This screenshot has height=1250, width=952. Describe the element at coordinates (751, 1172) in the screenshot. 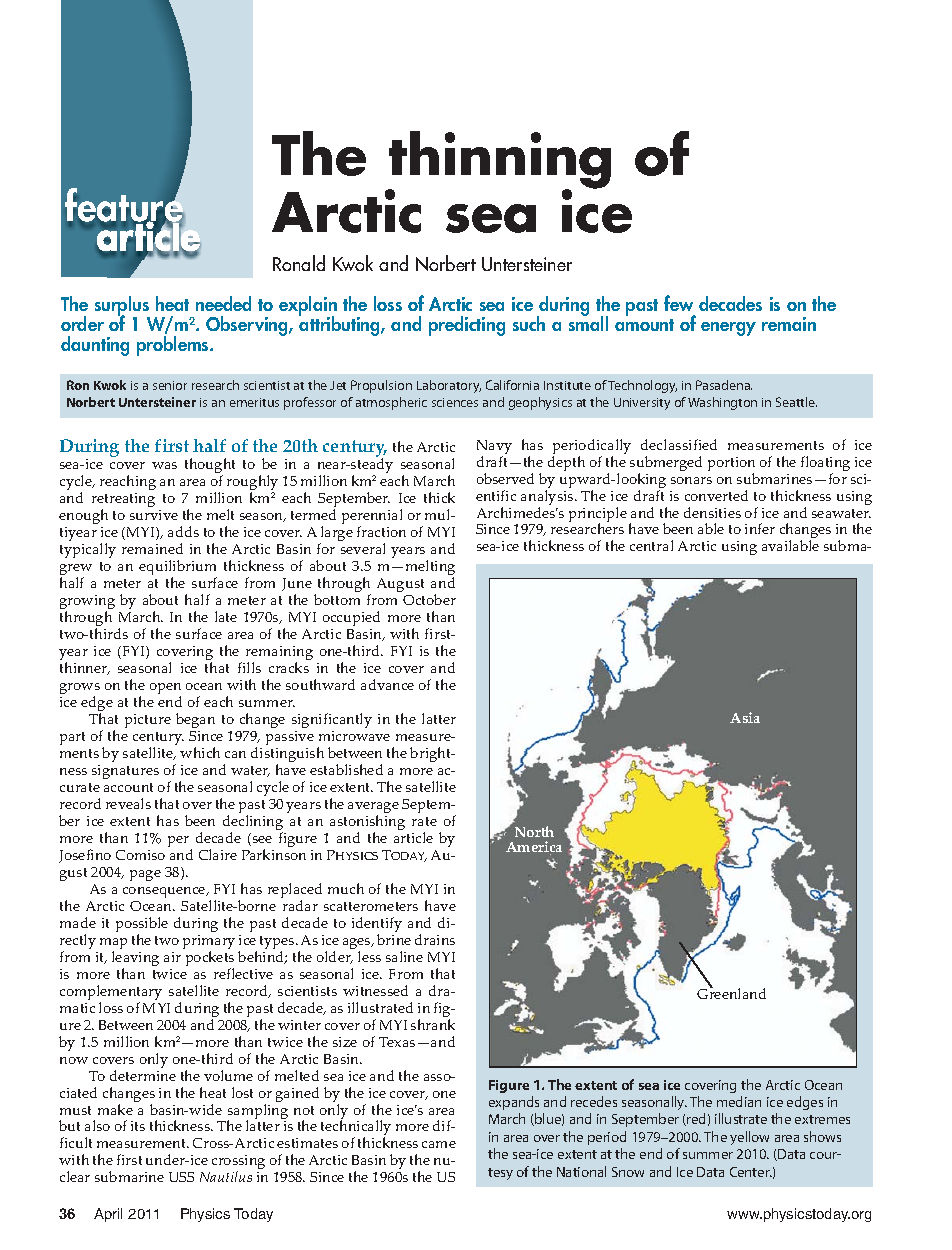

I see `Center` at that location.
